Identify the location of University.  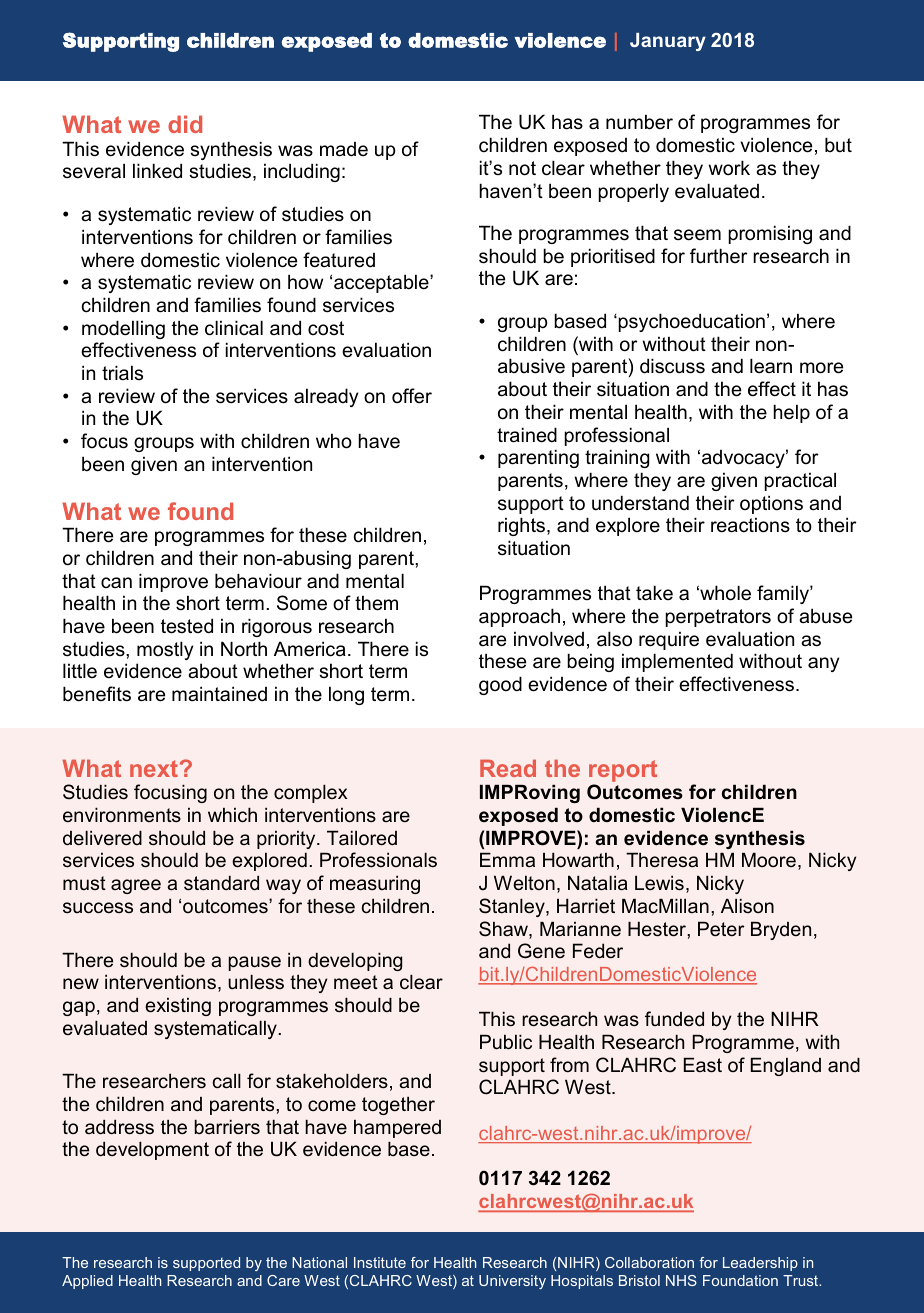
(512, 1282).
